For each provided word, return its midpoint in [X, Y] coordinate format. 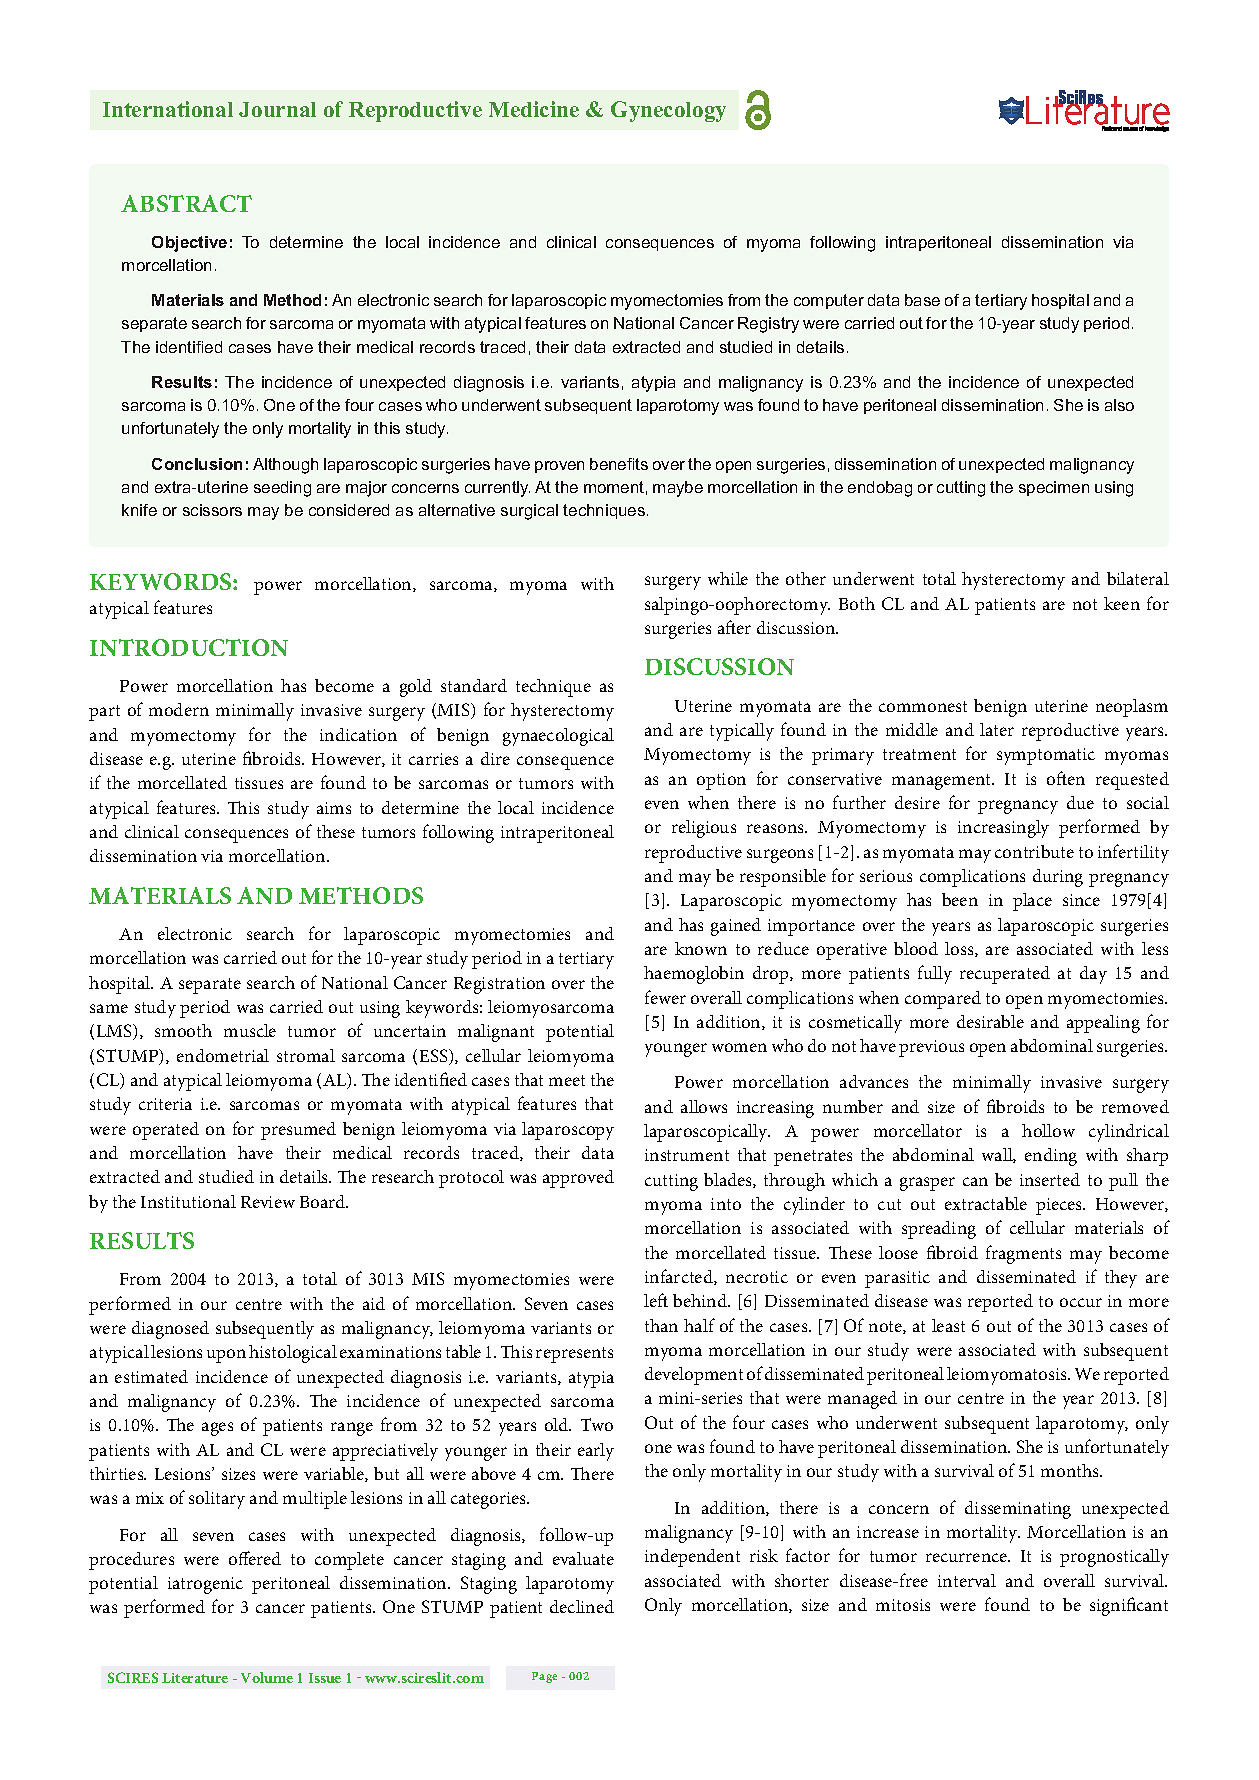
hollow [1048, 1130]
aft [727, 627]
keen [1122, 603]
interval [967, 1580]
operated [166, 1131]
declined [582, 1606]
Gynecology [668, 111]
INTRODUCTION [189, 647]
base [922, 300]
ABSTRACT [186, 203]
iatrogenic [205, 1585]
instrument [687, 1155]
